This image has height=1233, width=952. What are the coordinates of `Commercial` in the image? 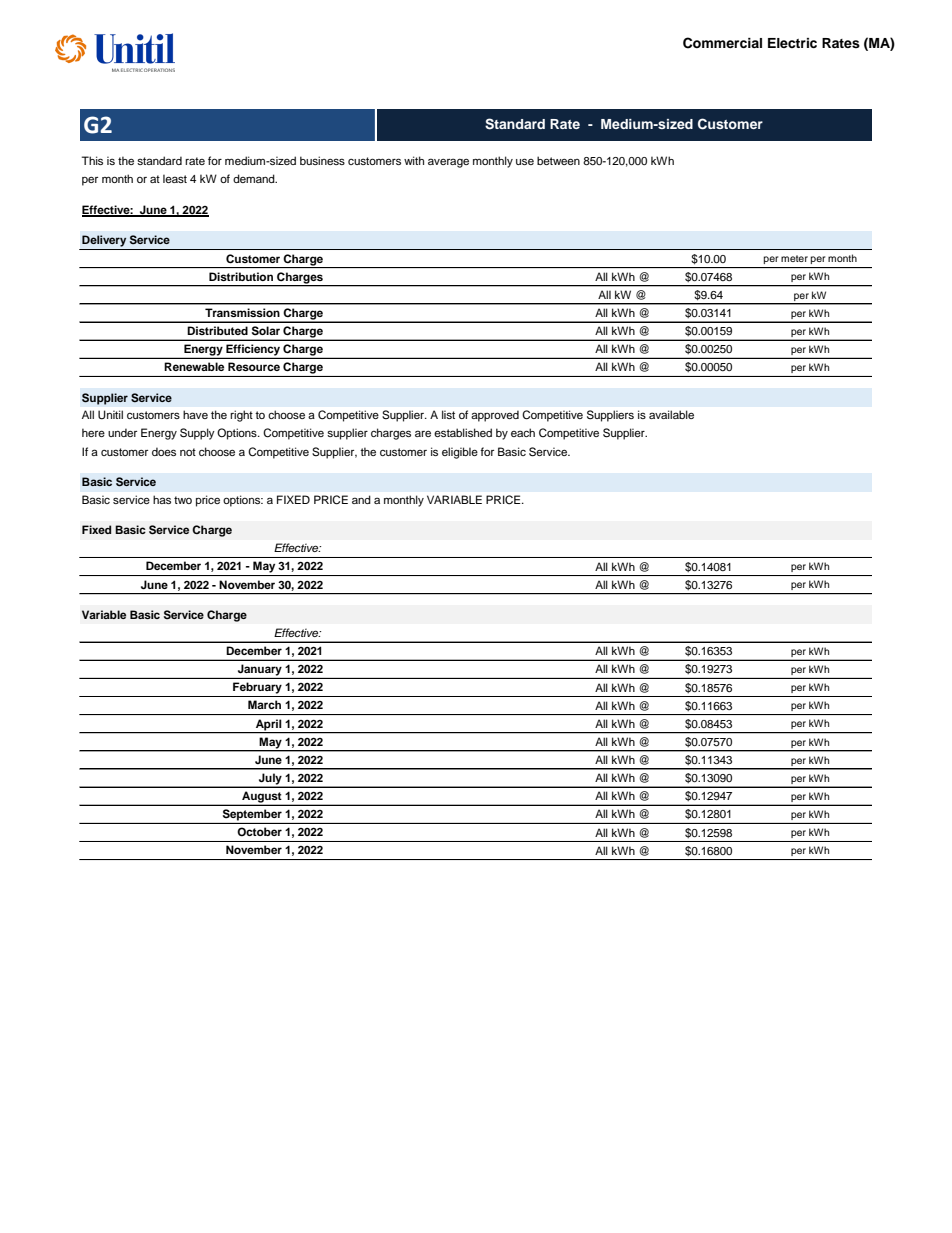 It's located at (722, 43).
